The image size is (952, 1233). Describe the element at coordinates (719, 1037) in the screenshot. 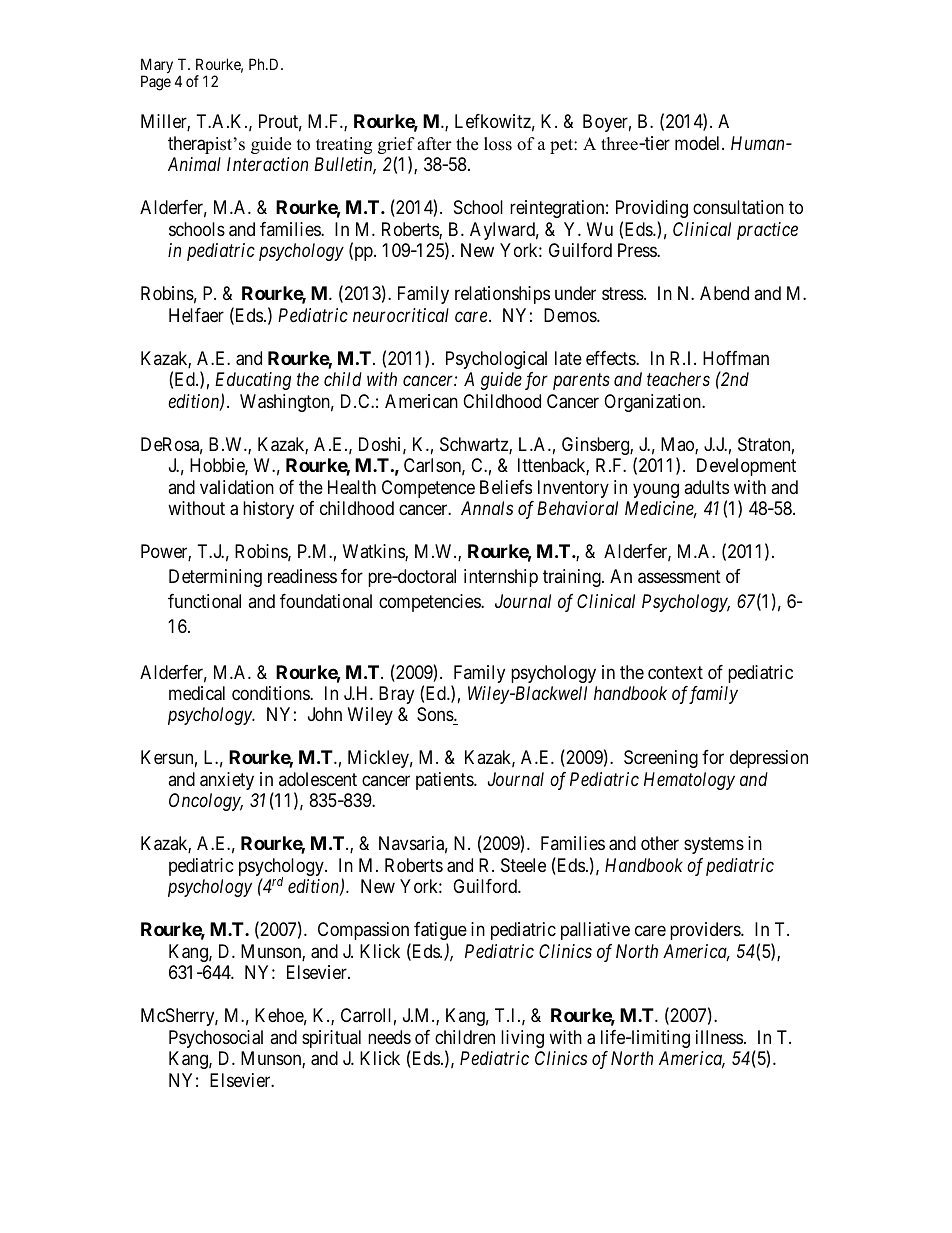

I see `illness` at that location.
